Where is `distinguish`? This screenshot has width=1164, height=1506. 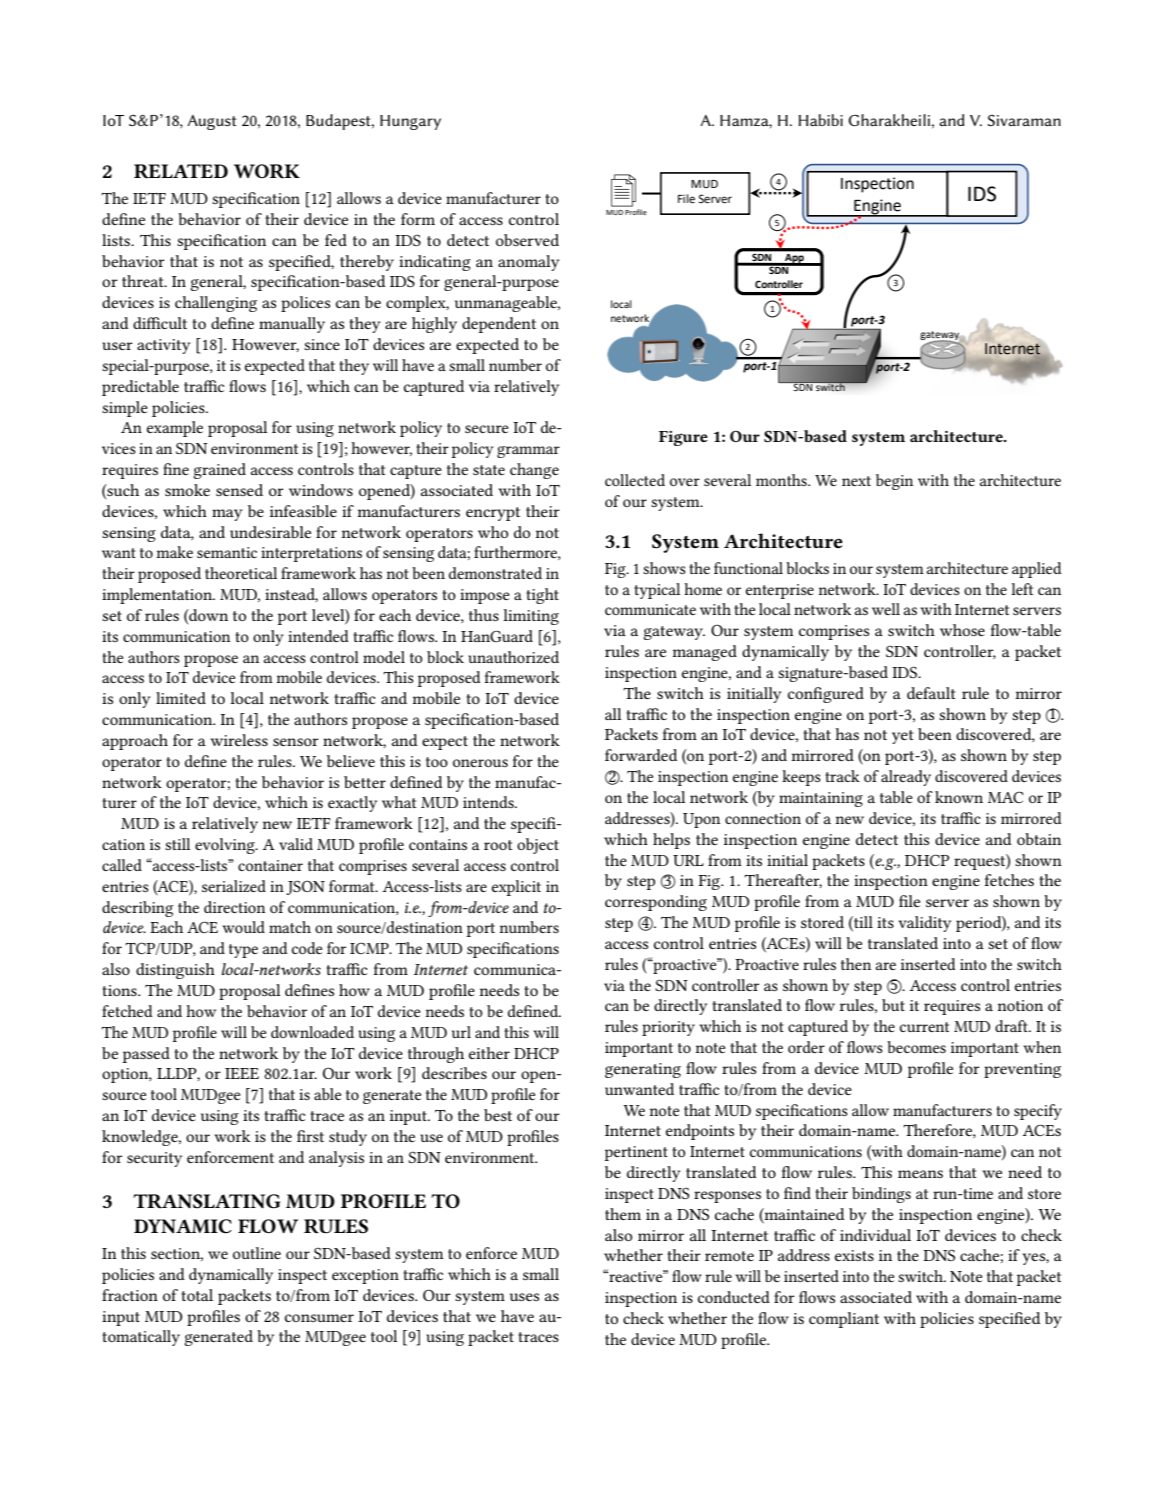
distinguish is located at coordinates (175, 971).
